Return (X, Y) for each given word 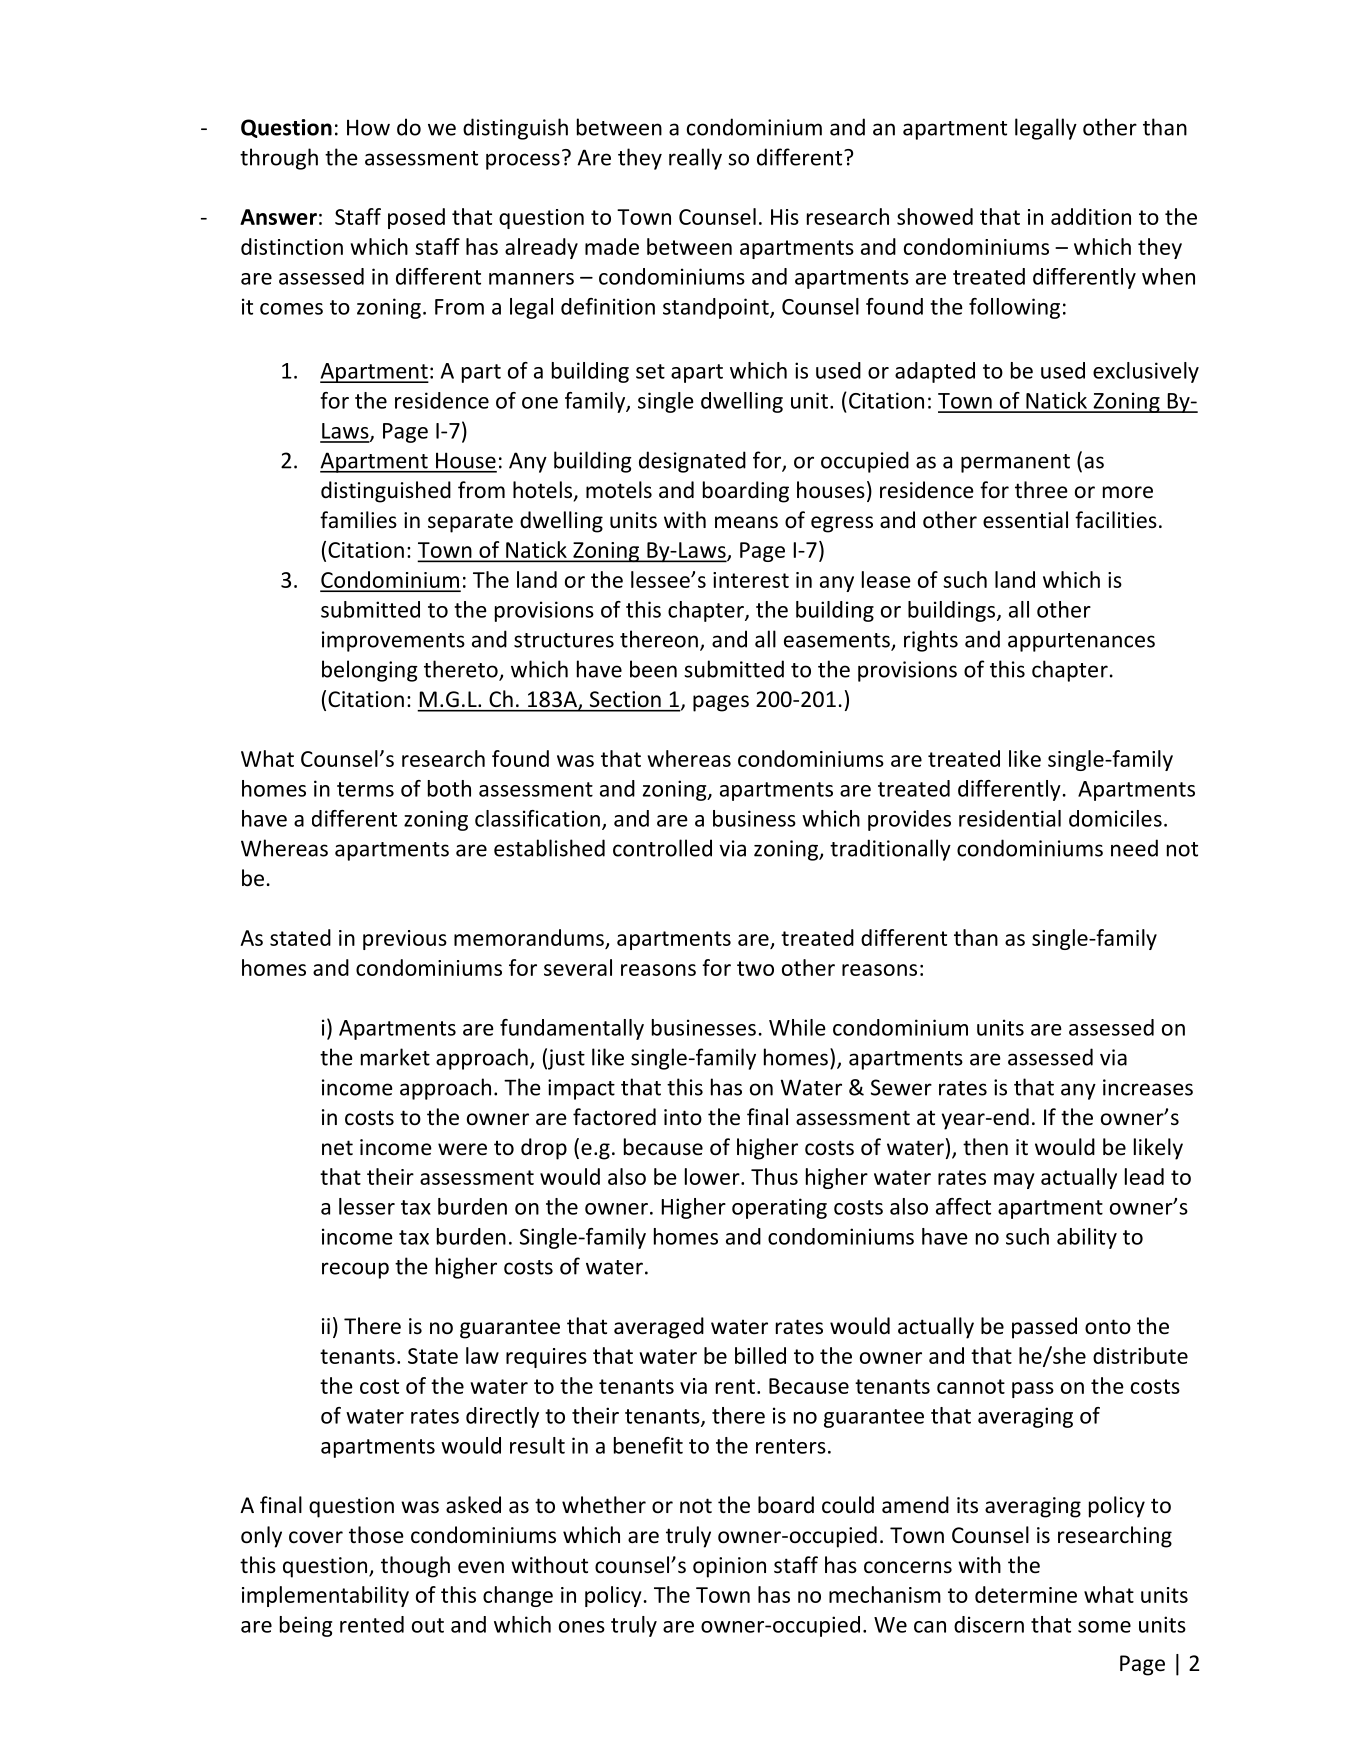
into (683, 1117)
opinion (729, 1567)
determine (1026, 1594)
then (985, 1147)
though (415, 1567)
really (695, 159)
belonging (370, 671)
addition (1091, 216)
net (337, 1148)
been (653, 669)
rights (931, 641)
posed (416, 218)
